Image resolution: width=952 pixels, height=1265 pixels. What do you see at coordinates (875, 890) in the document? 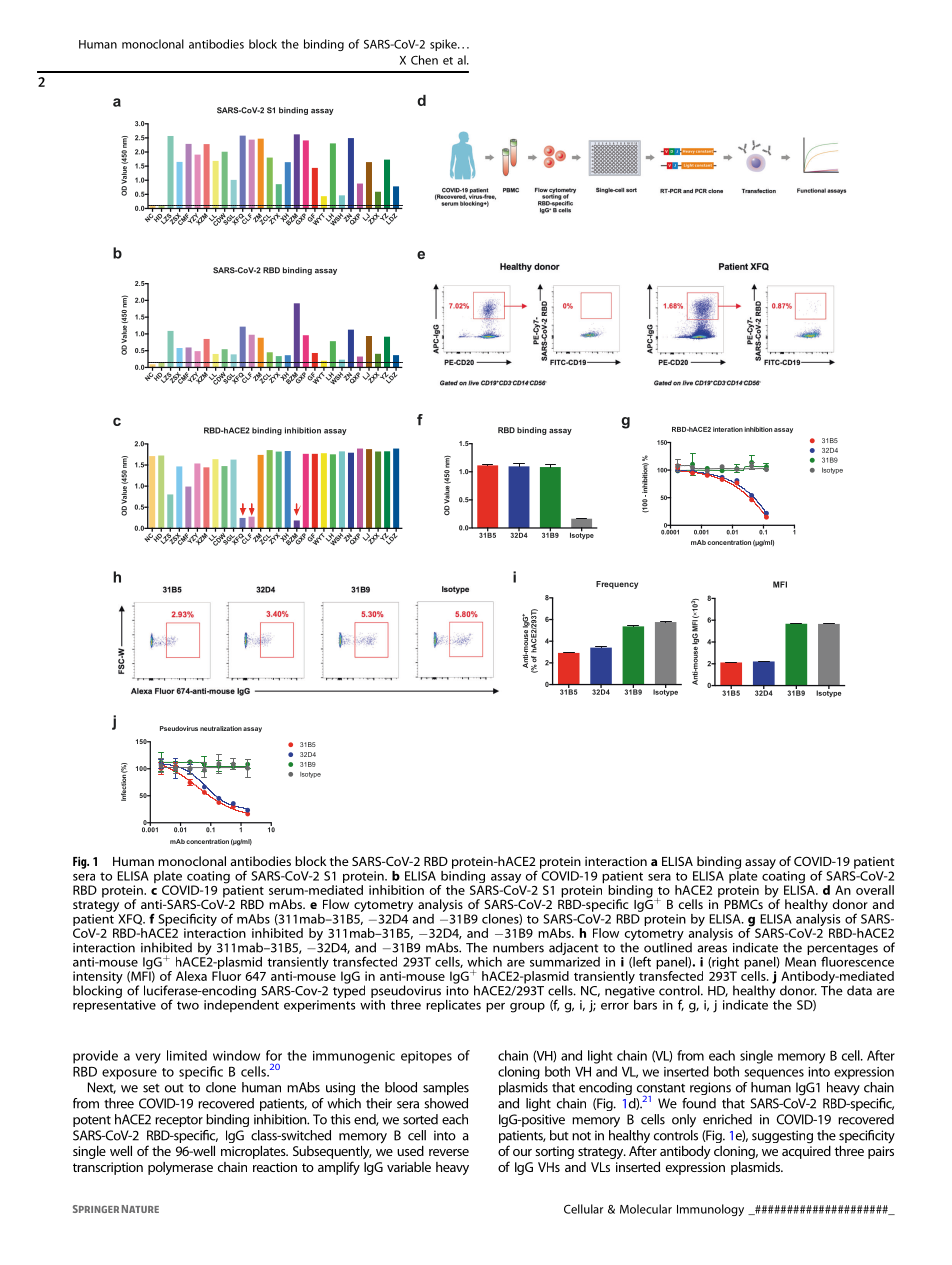
I see `overall` at bounding box center [875, 890].
